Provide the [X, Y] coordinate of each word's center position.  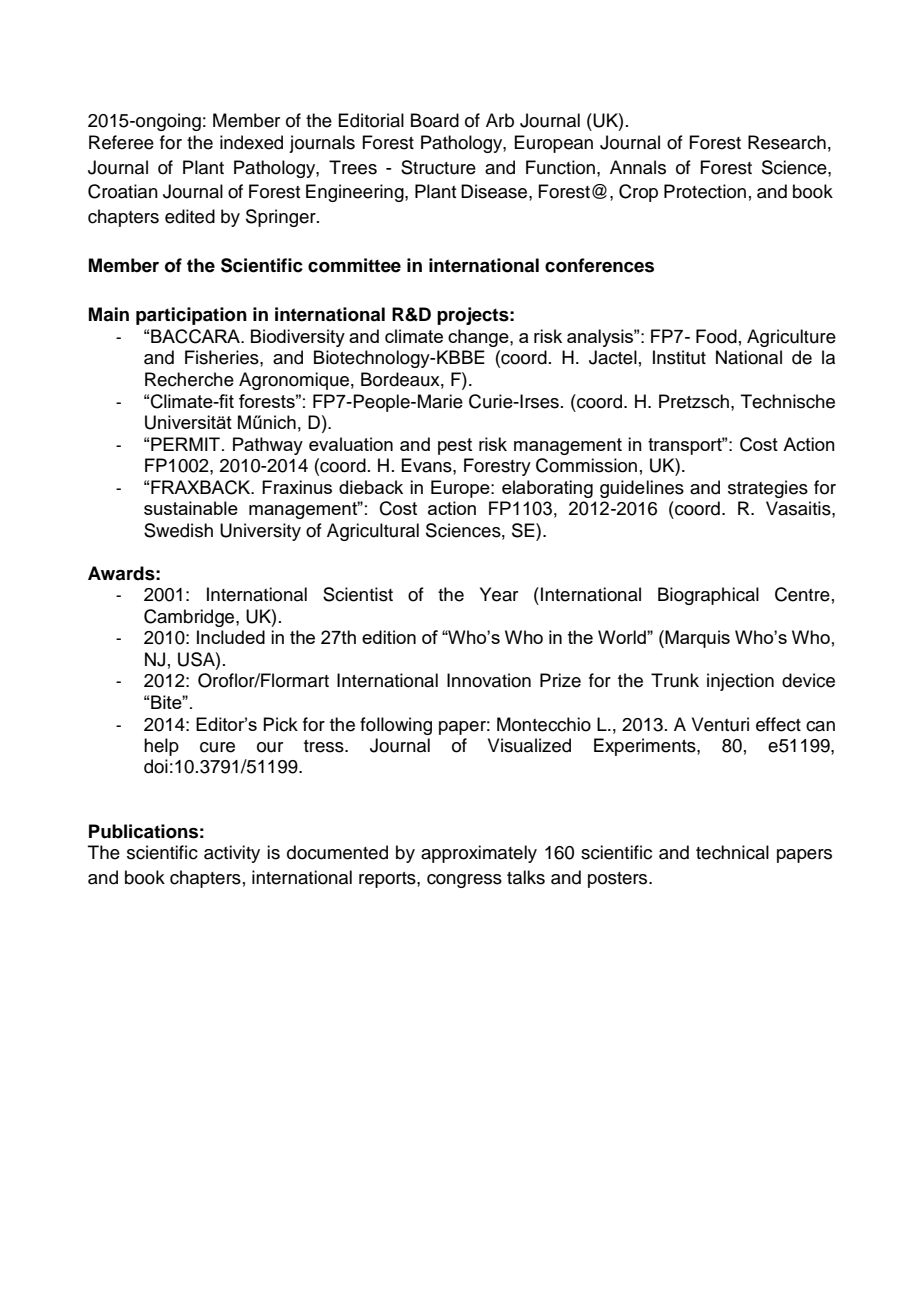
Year [499, 594]
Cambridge [190, 618]
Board [435, 120]
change [479, 338]
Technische [788, 401]
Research [787, 142]
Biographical [708, 596]
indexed [251, 142]
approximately [479, 854]
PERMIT [185, 444]
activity [232, 854]
